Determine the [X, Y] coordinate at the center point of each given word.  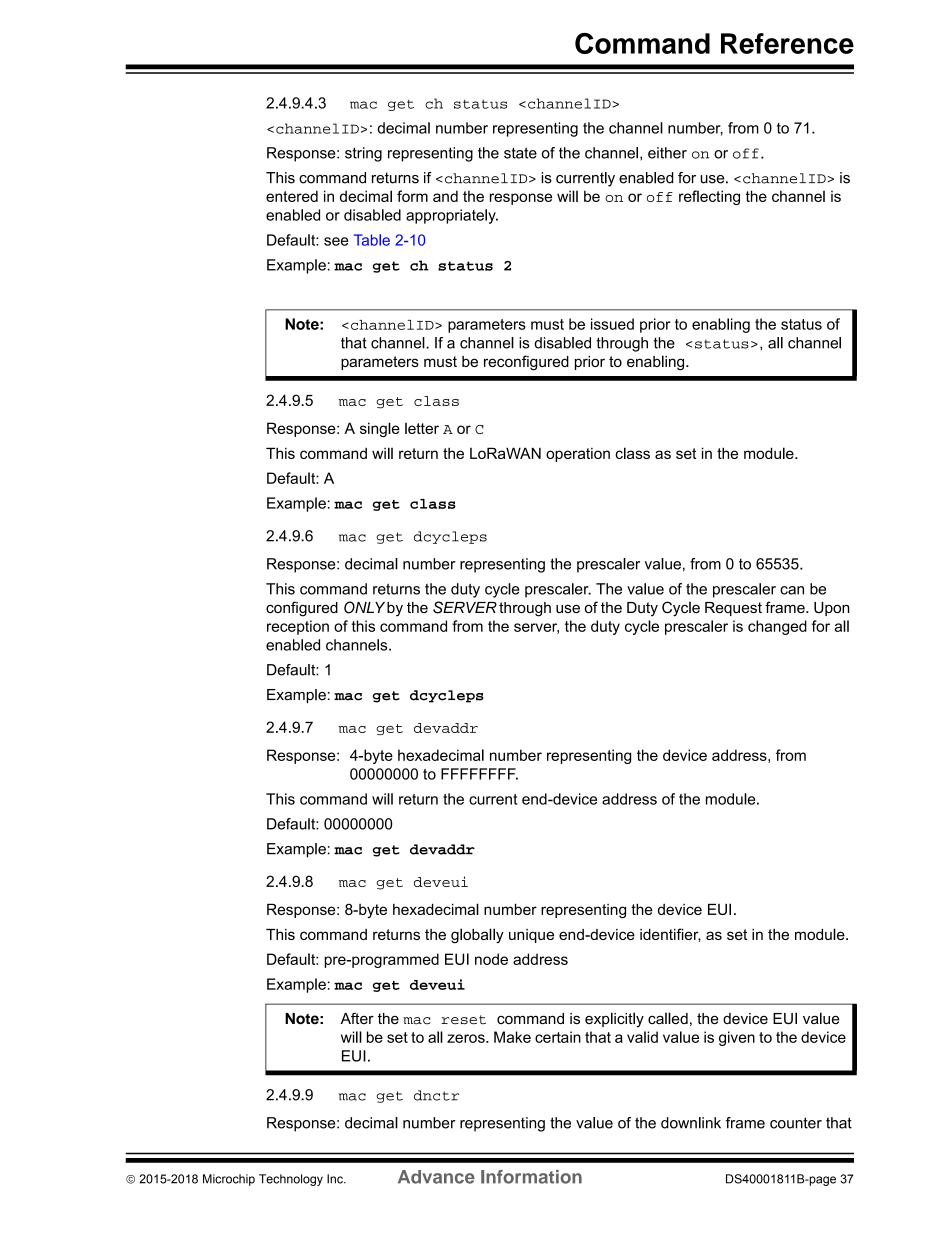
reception [298, 627]
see [336, 241]
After [357, 1018]
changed [777, 627]
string [363, 154]
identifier [670, 935]
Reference [787, 43]
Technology [291, 1180]
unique [531, 936]
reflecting [709, 197]
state [520, 153]
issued [612, 324]
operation [578, 455]
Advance [436, 1177]
